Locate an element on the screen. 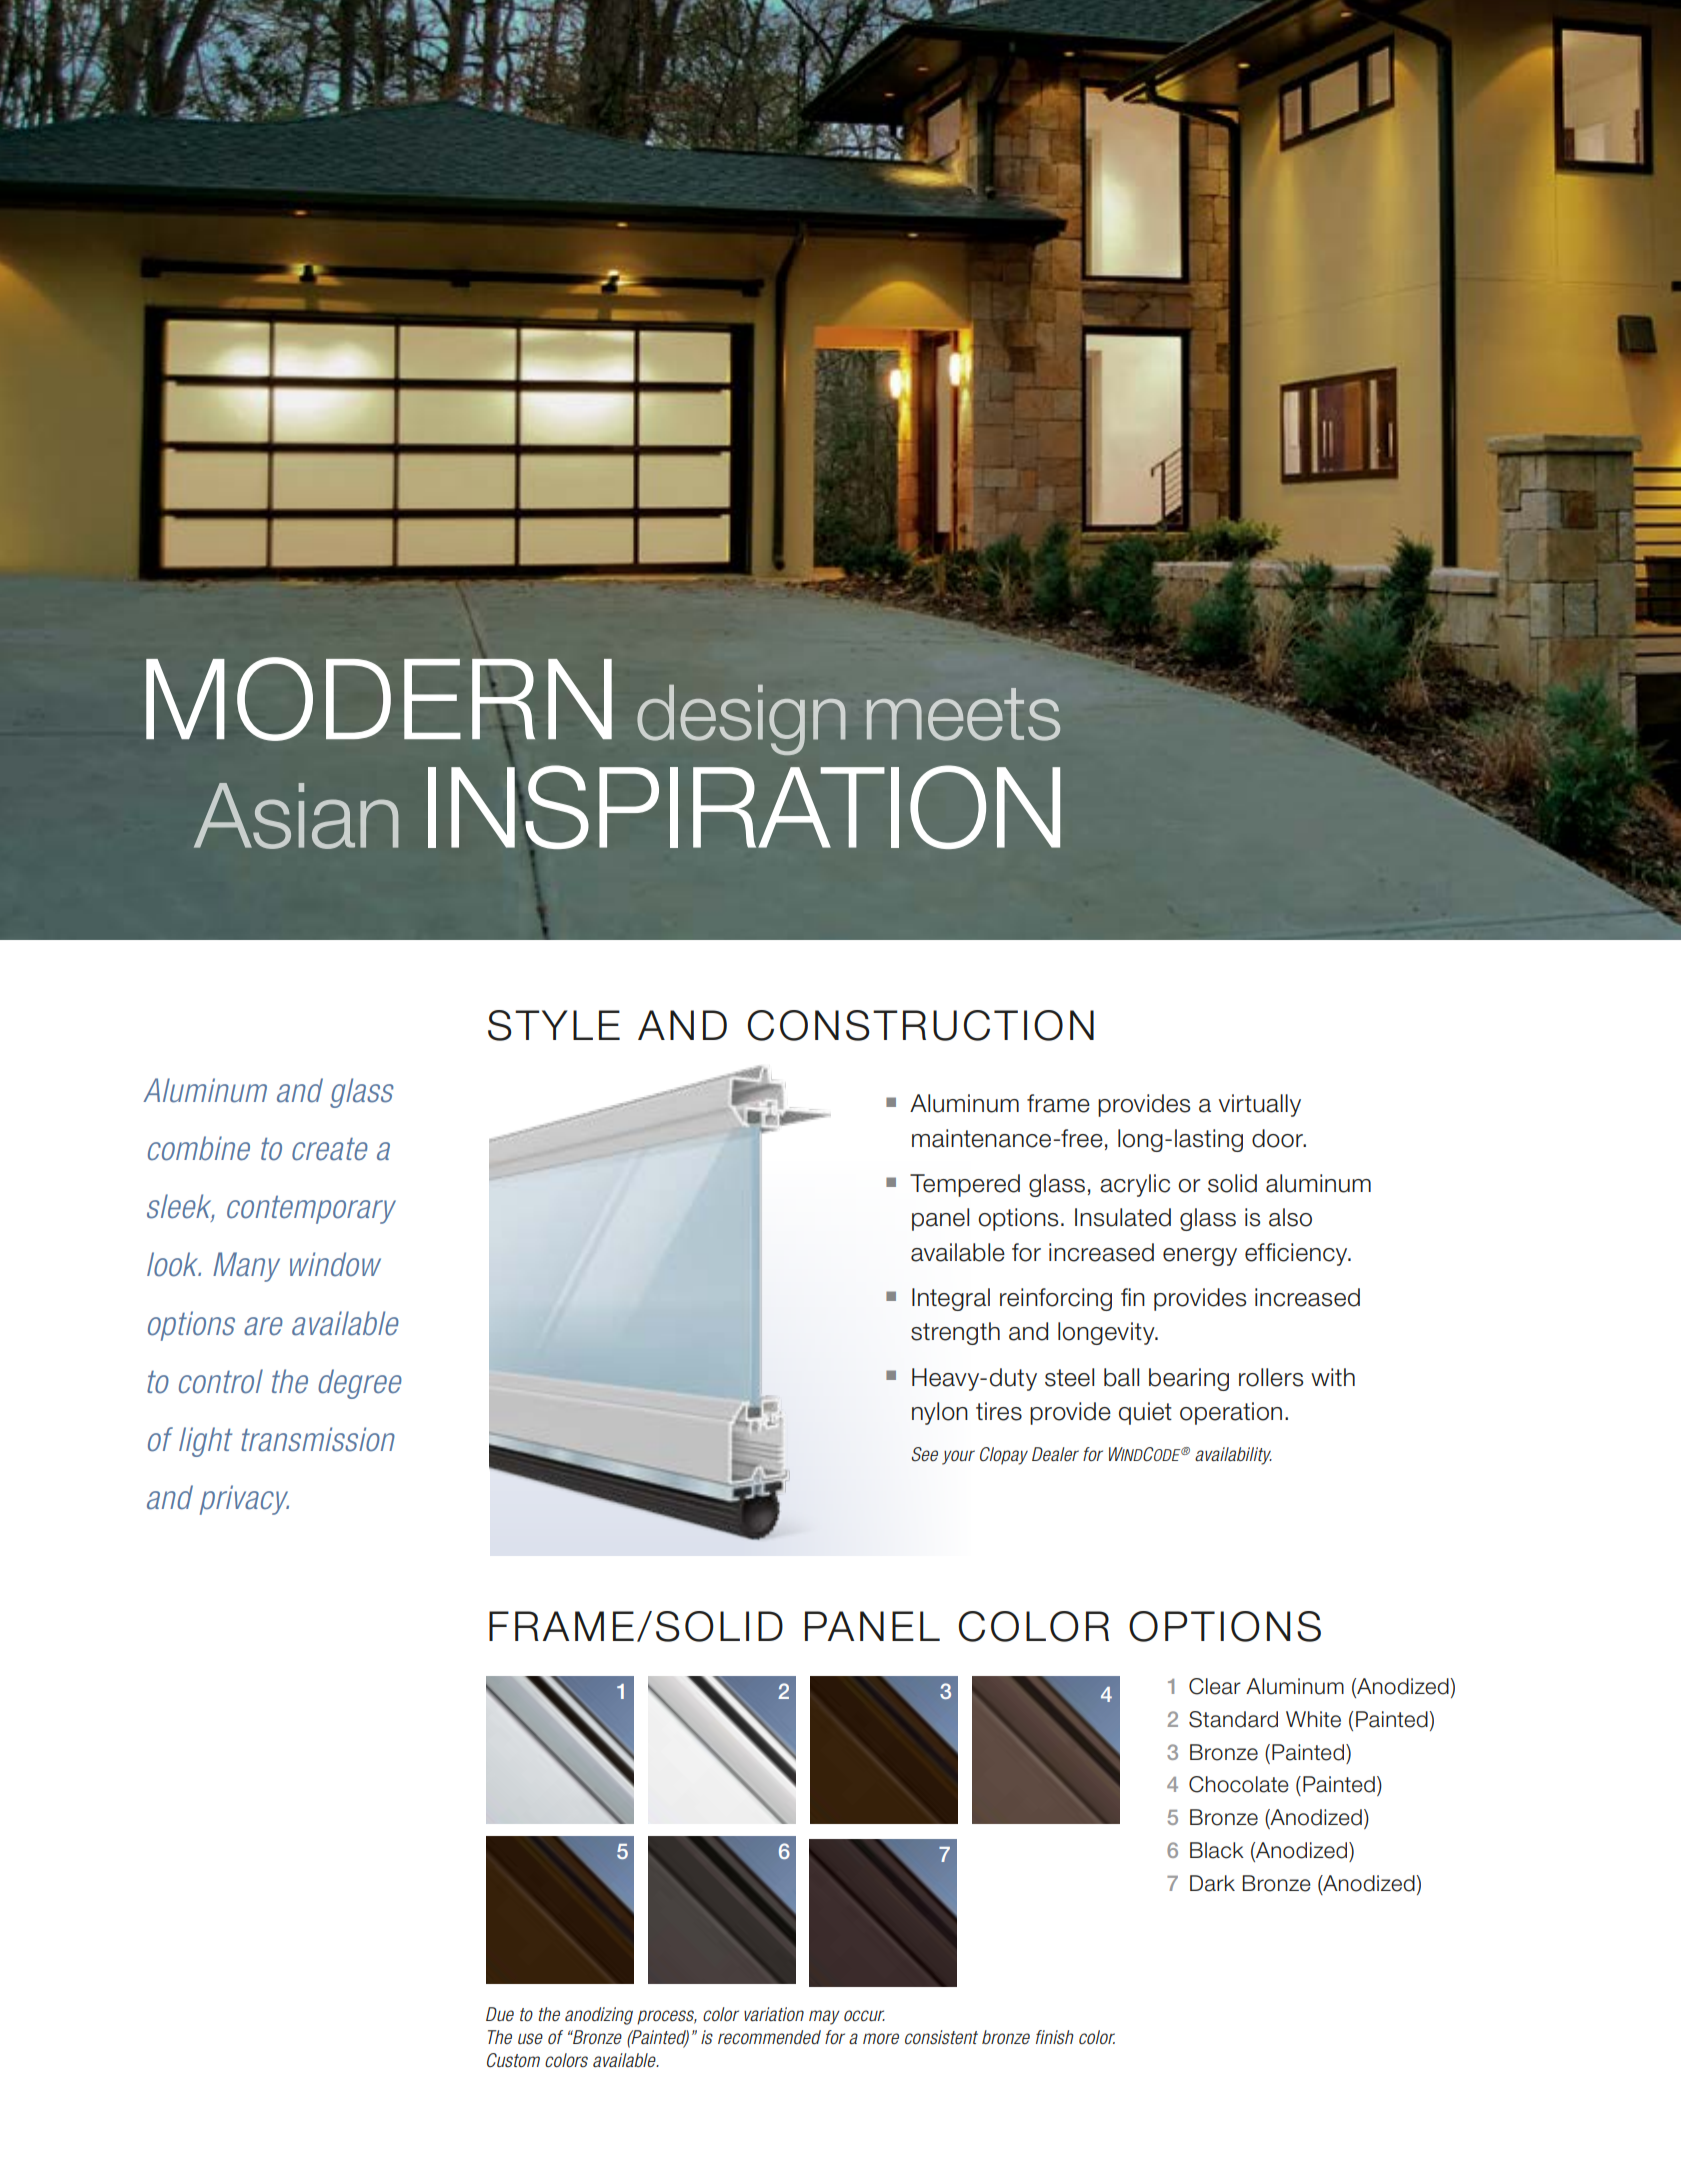 The width and height of the screenshot is (1681, 2175). See is located at coordinates (924, 1454).
